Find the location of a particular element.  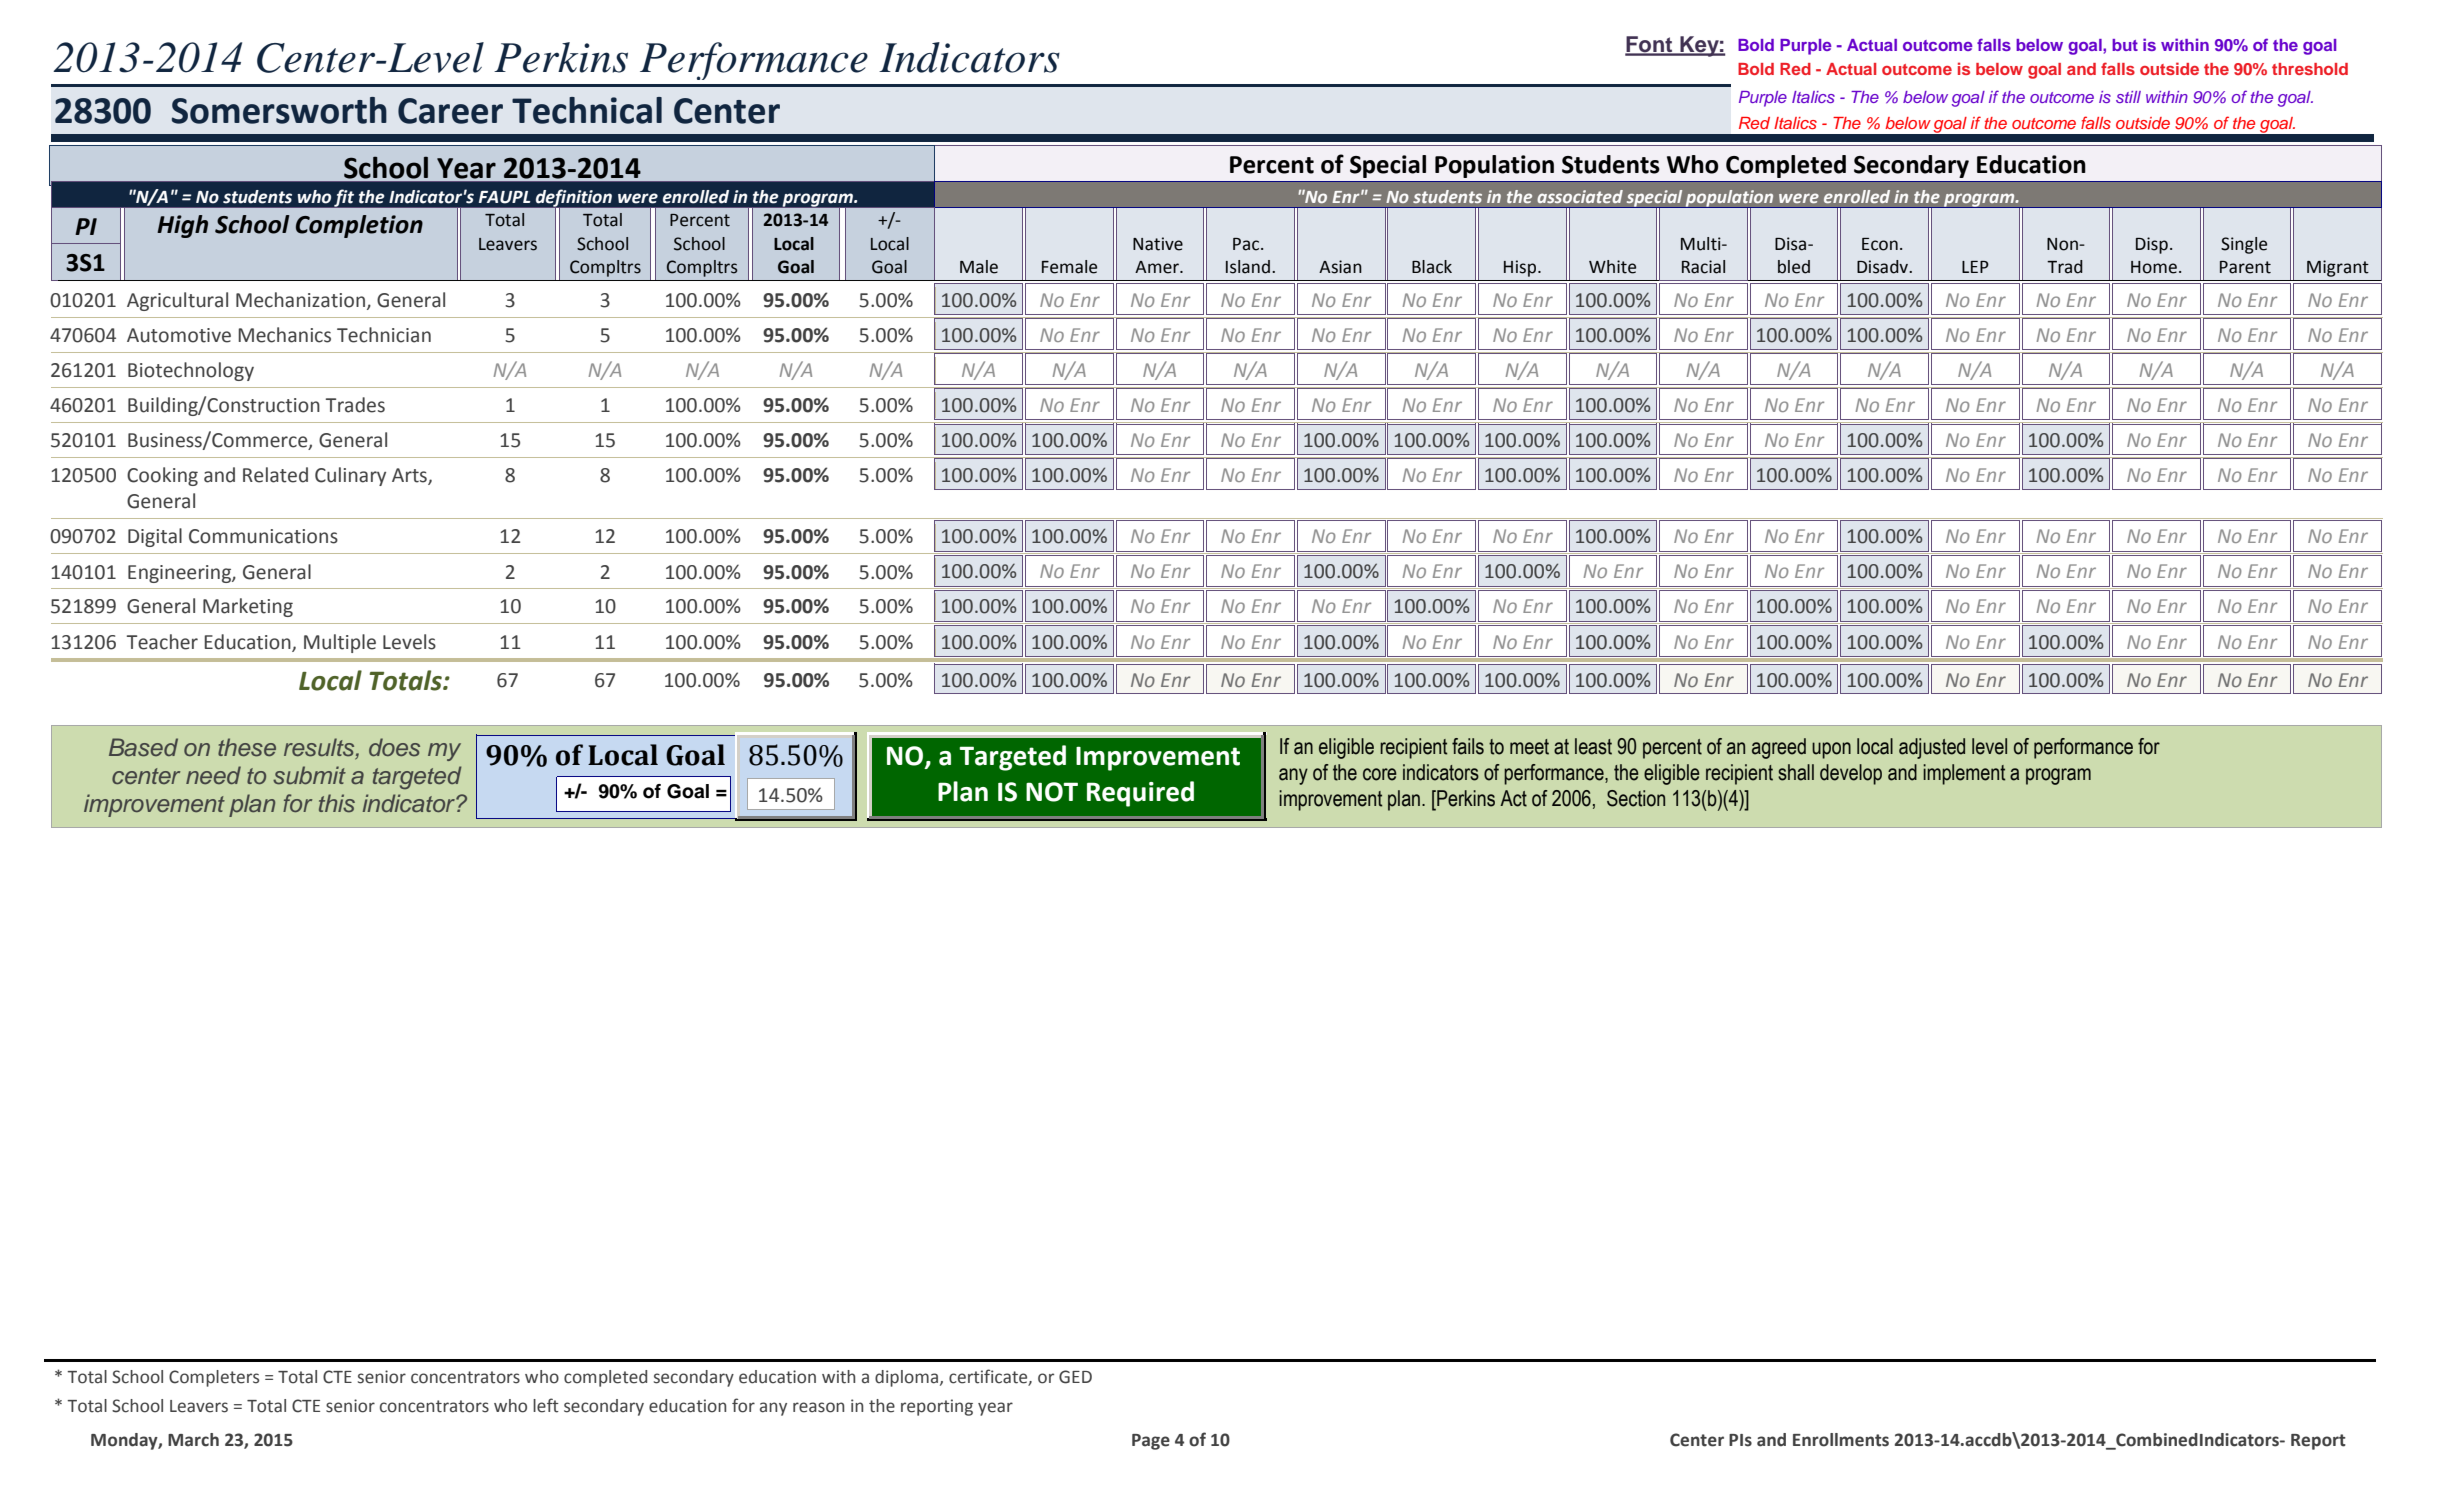

Island is located at coordinates (1248, 267).
